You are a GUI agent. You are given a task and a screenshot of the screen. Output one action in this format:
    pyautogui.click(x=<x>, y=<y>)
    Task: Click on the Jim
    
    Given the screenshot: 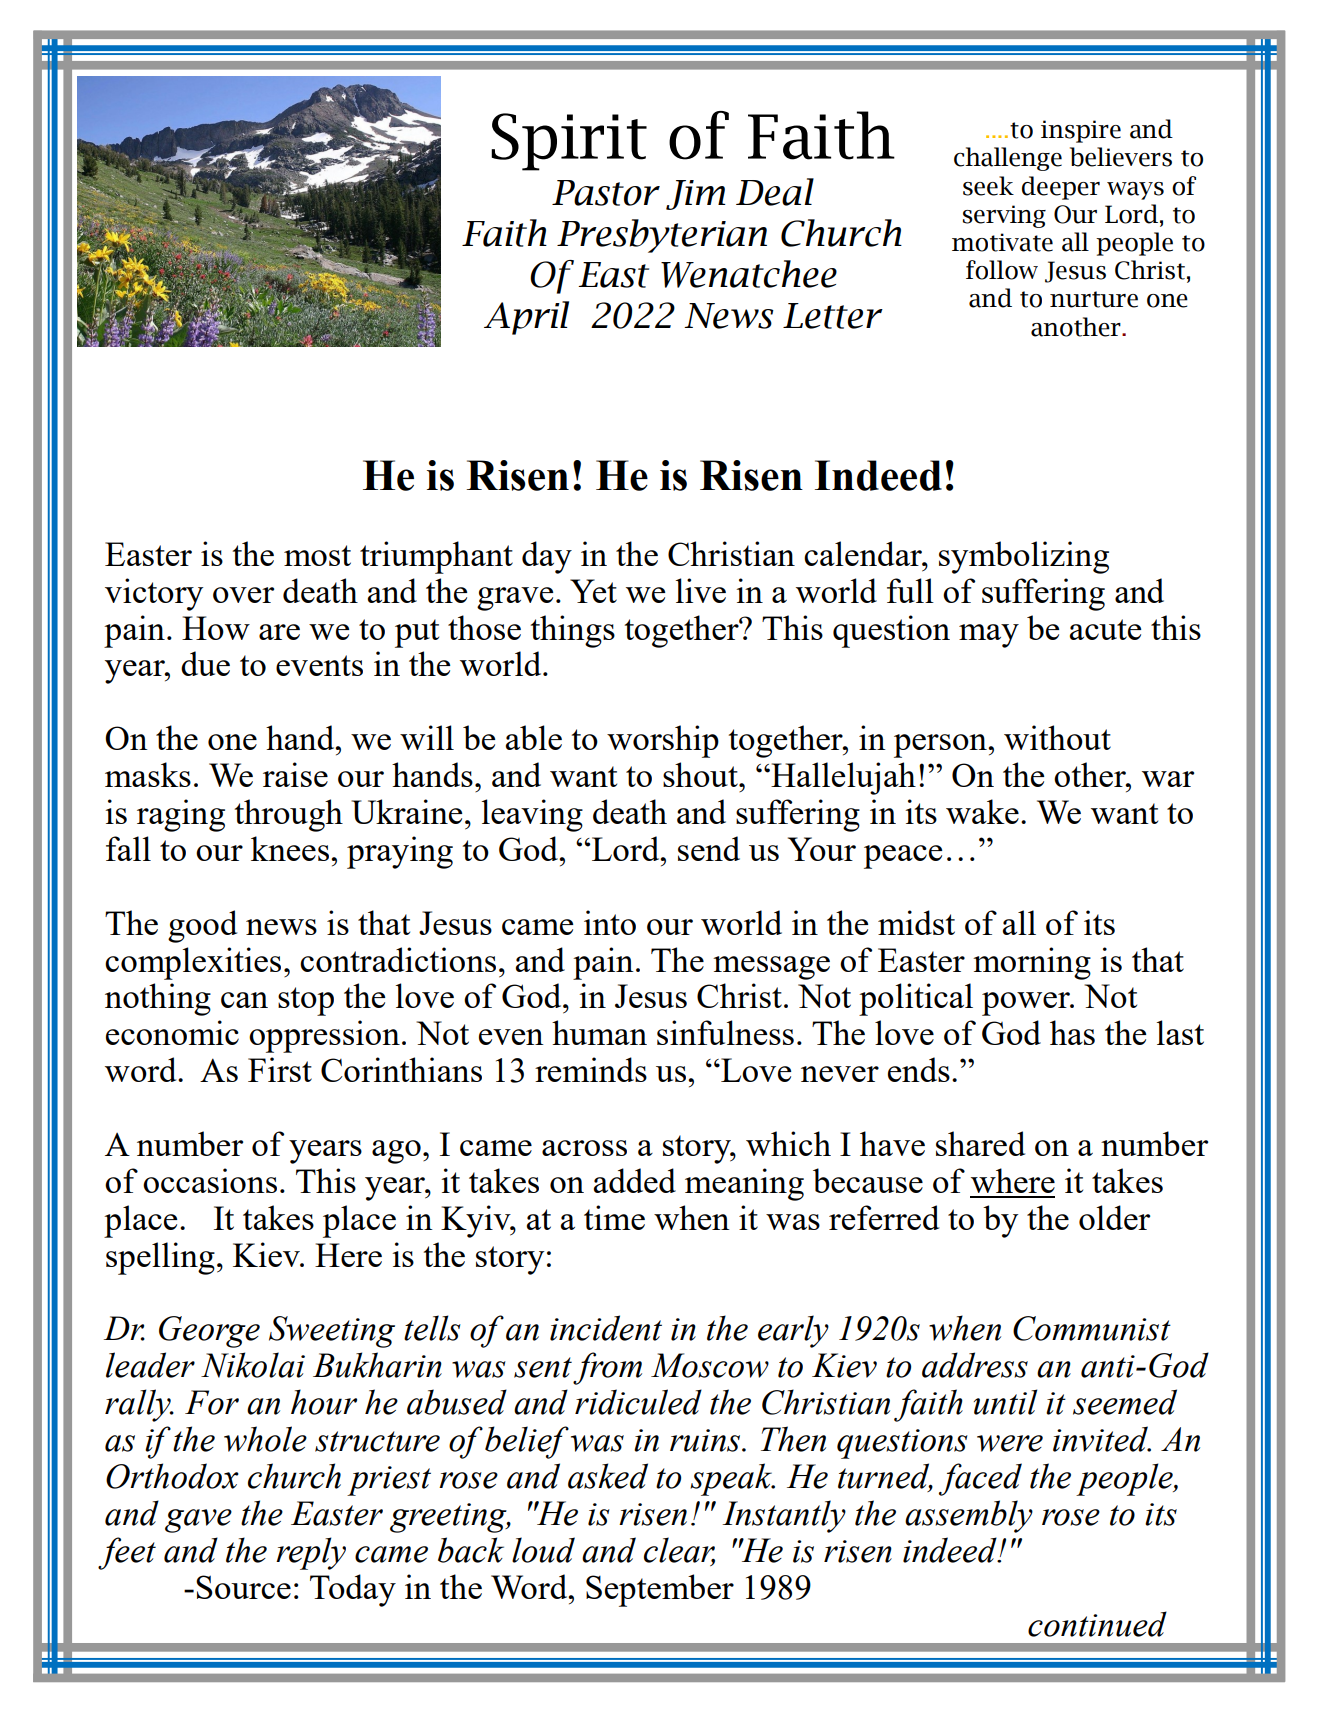 What is the action you would take?
    pyautogui.click(x=696, y=195)
